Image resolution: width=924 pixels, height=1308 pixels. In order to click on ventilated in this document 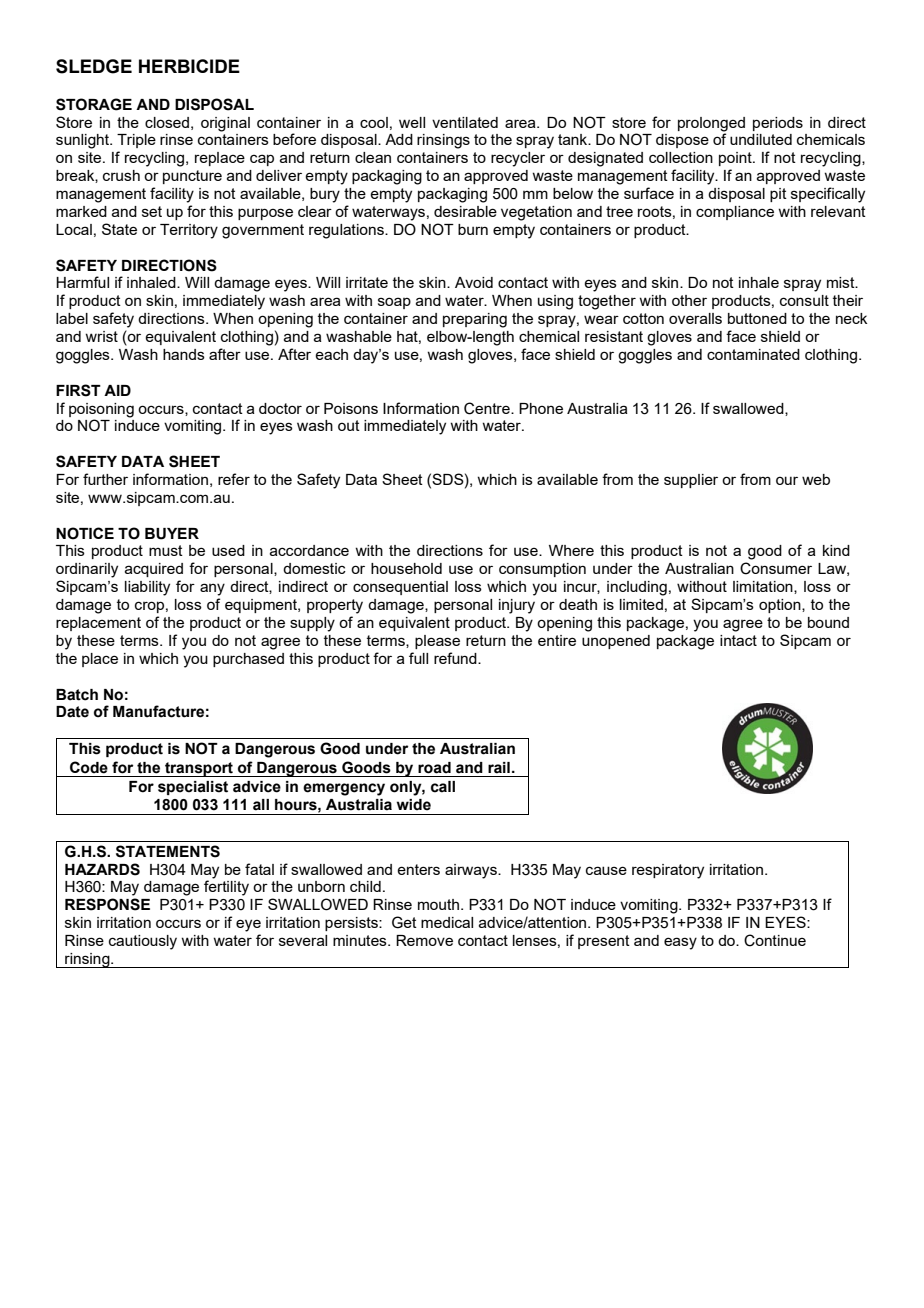, I will do `click(465, 122)`.
